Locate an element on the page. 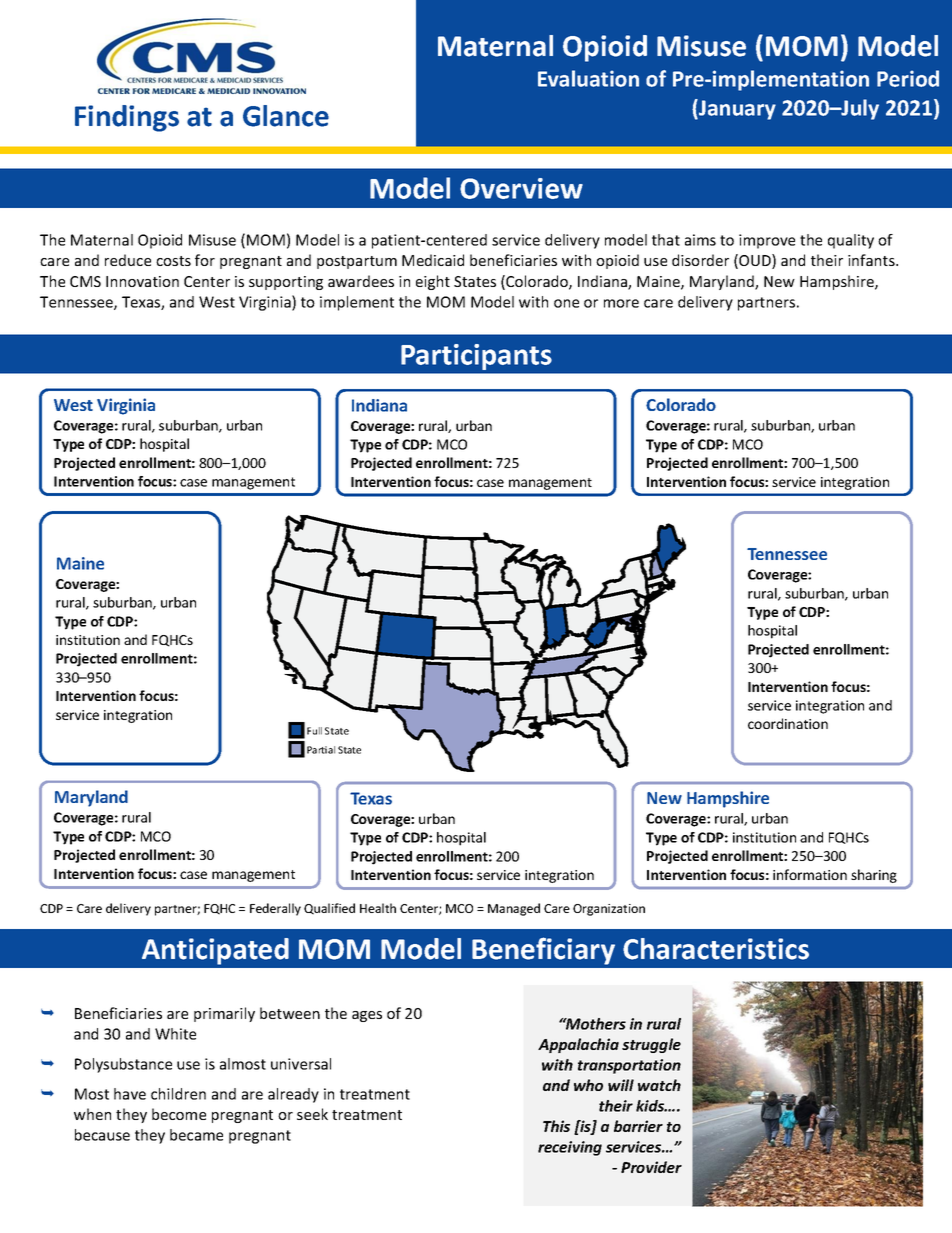 The height and width of the document is (1233, 952). Participants is located at coordinates (476, 358).
